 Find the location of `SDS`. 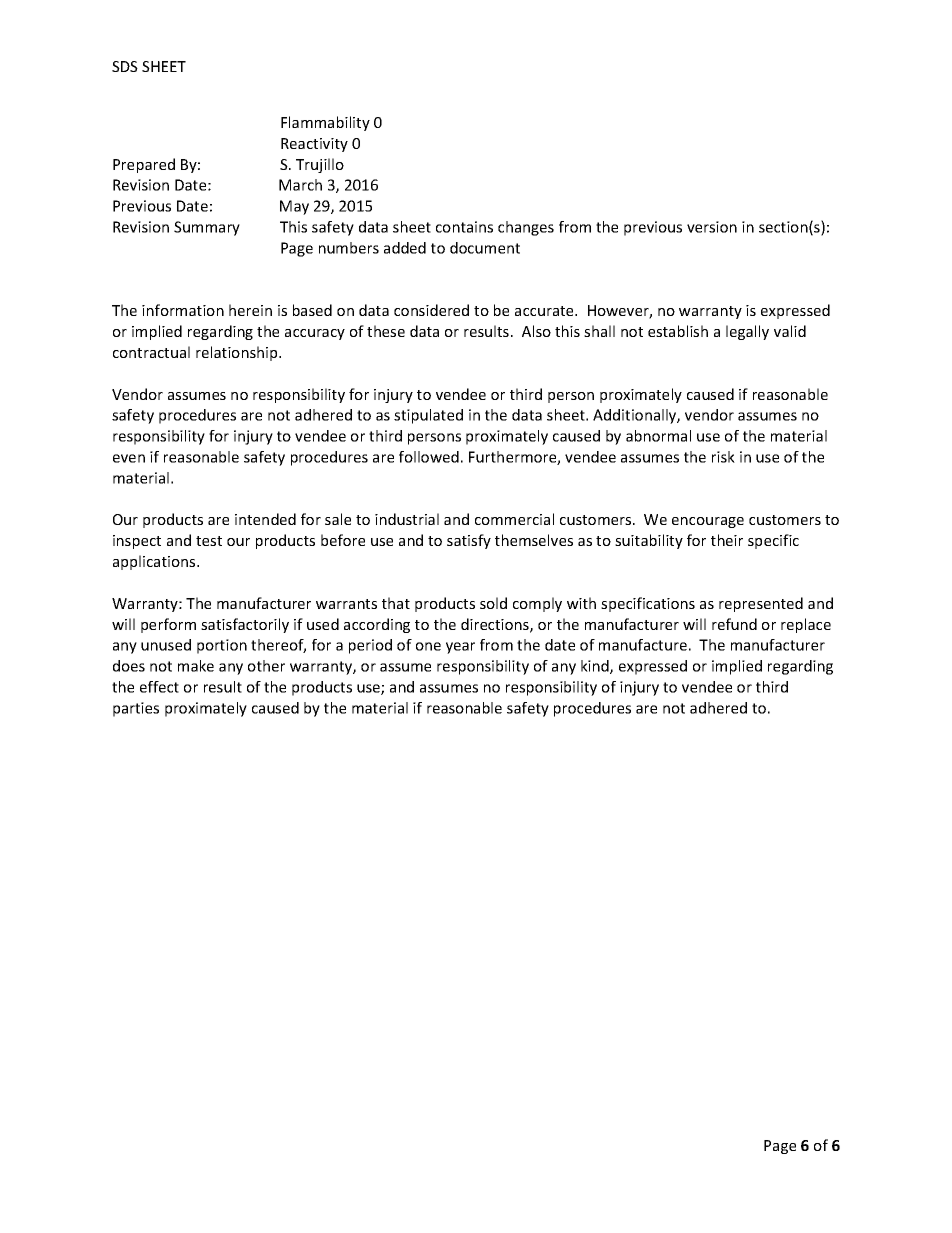

SDS is located at coordinates (125, 66).
